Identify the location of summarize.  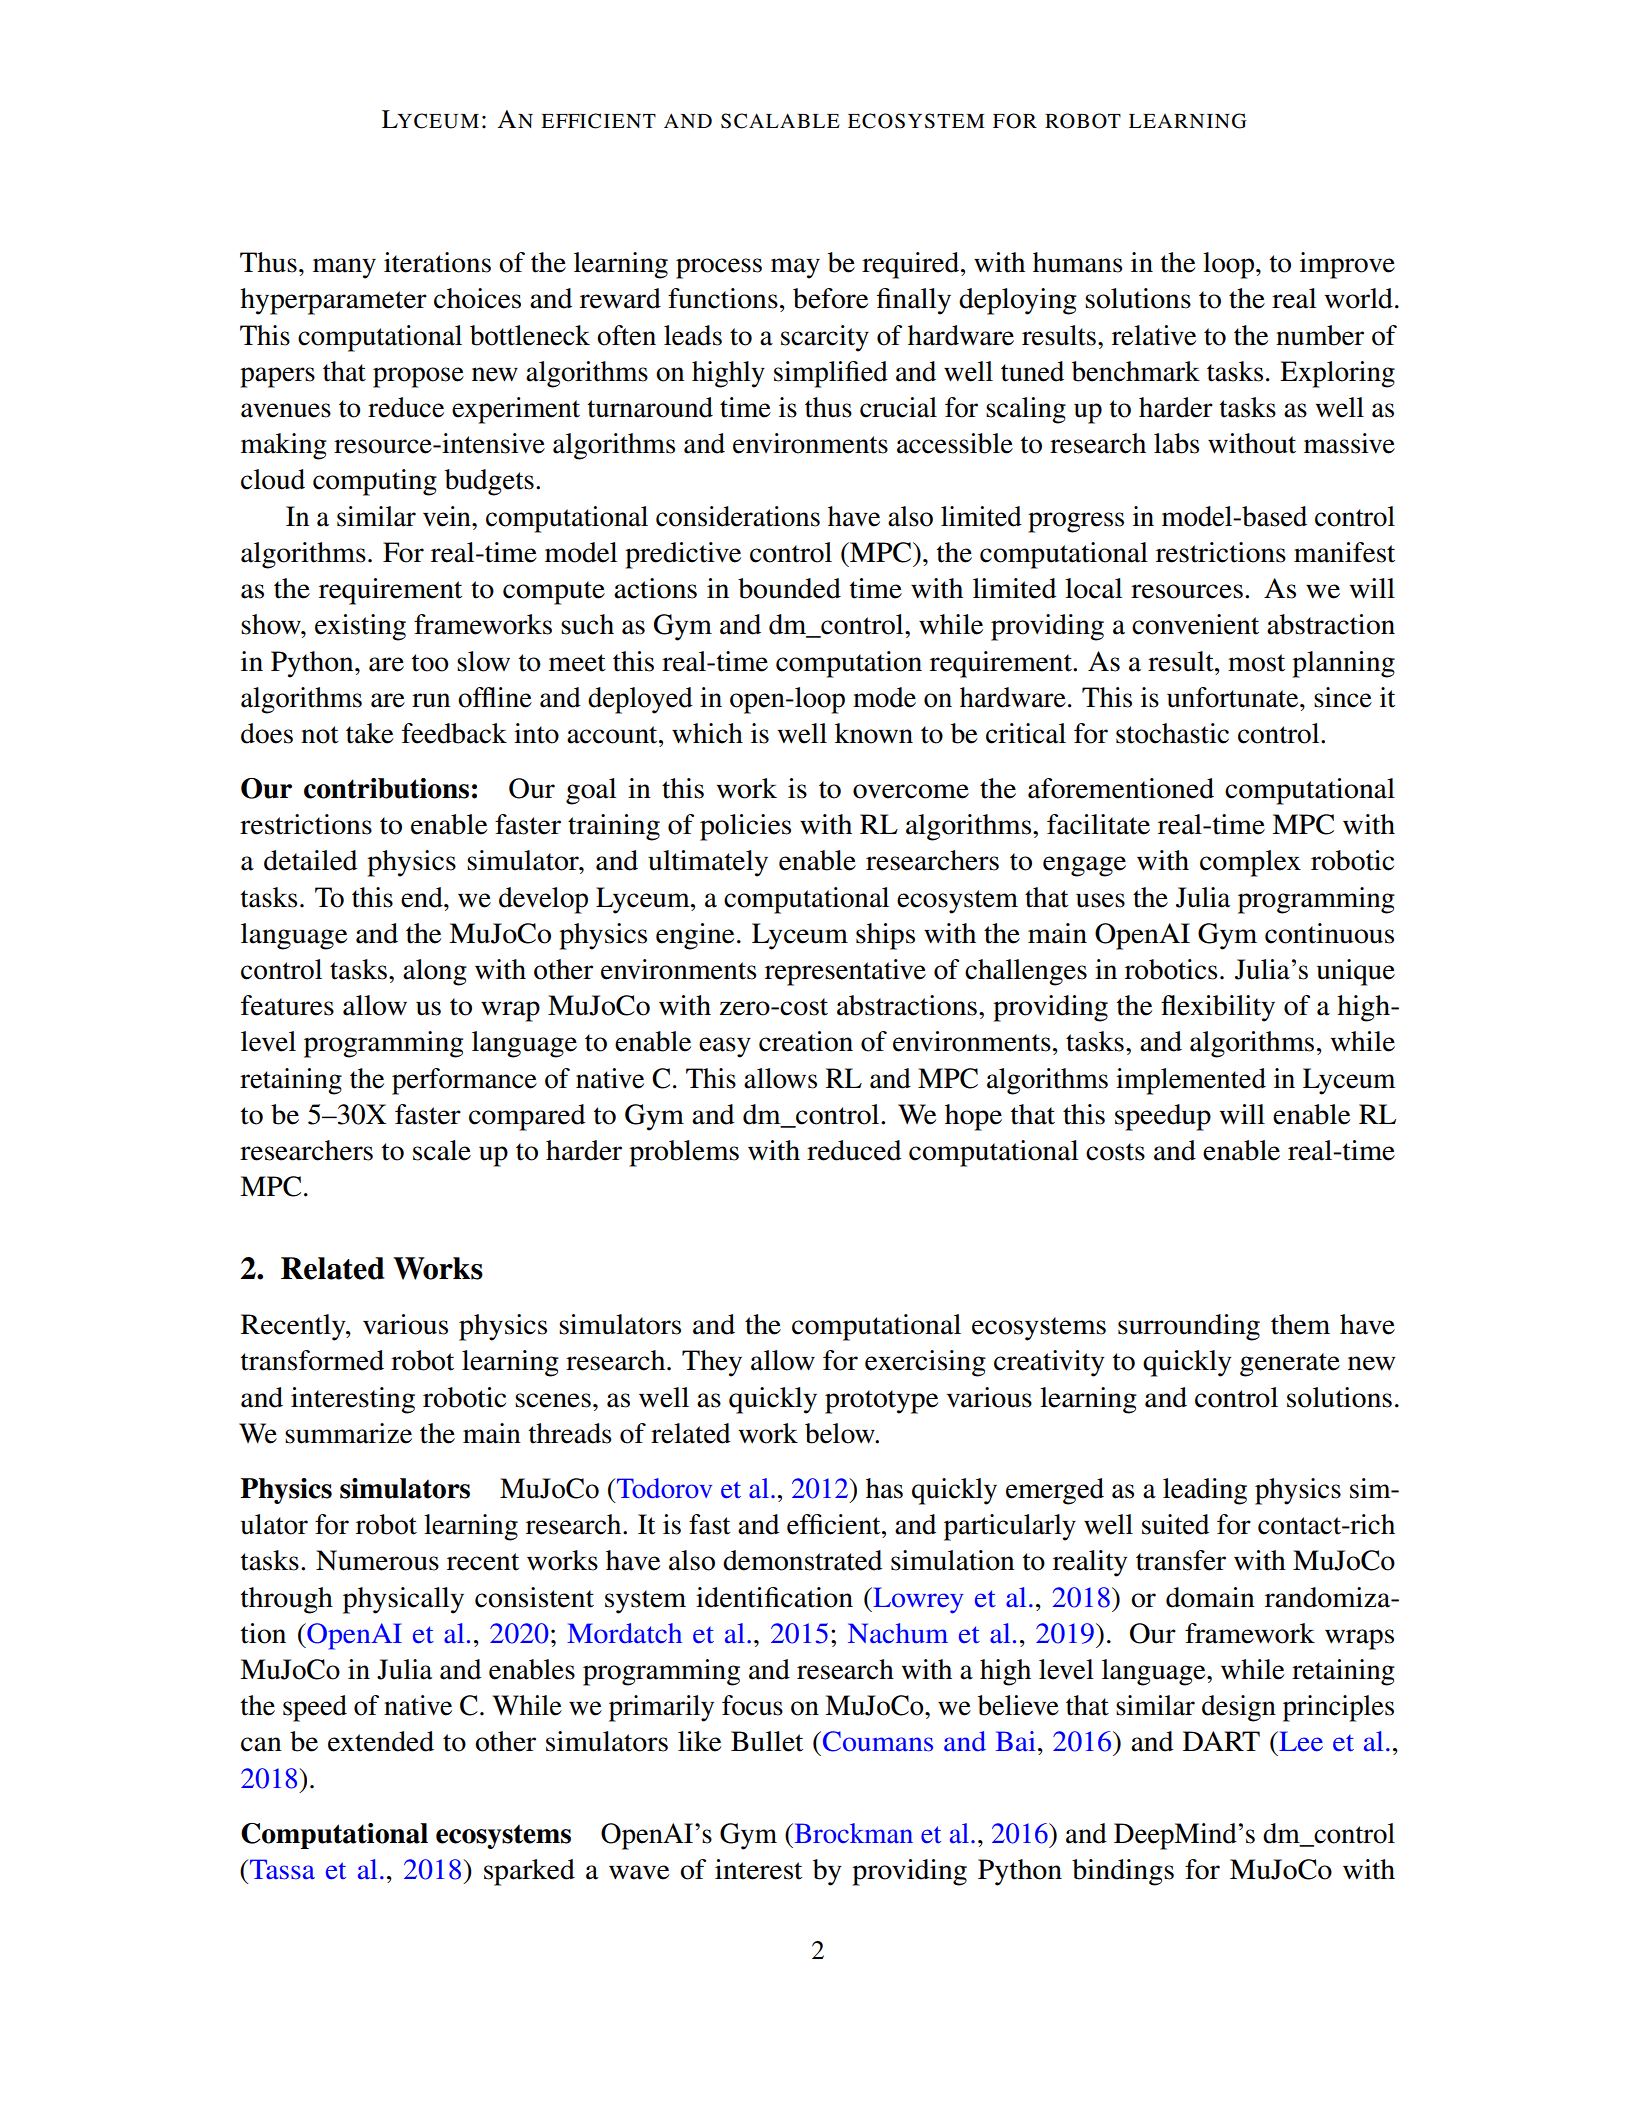
(348, 1433).
